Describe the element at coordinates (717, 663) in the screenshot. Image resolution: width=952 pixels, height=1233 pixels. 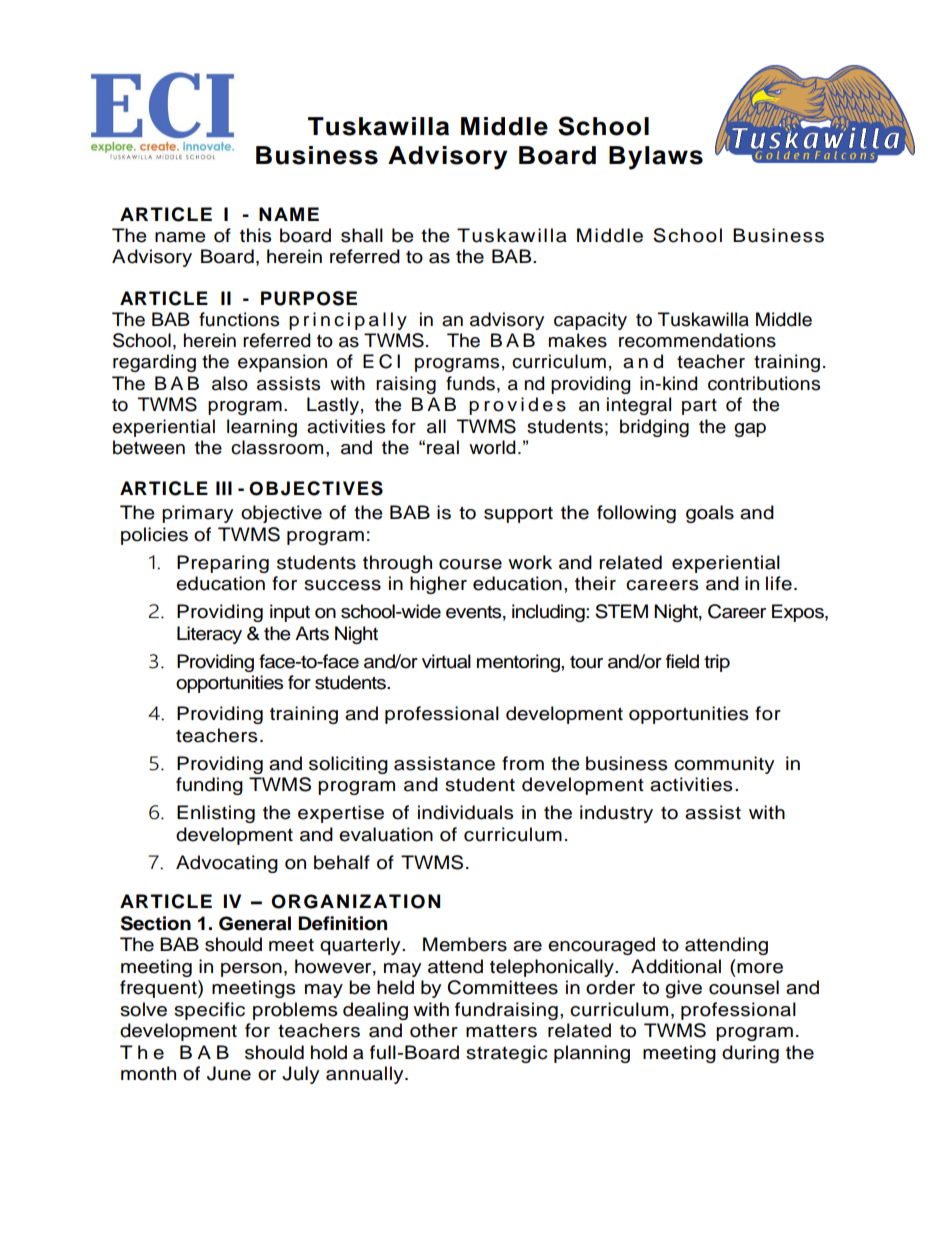
I see `trip` at that location.
